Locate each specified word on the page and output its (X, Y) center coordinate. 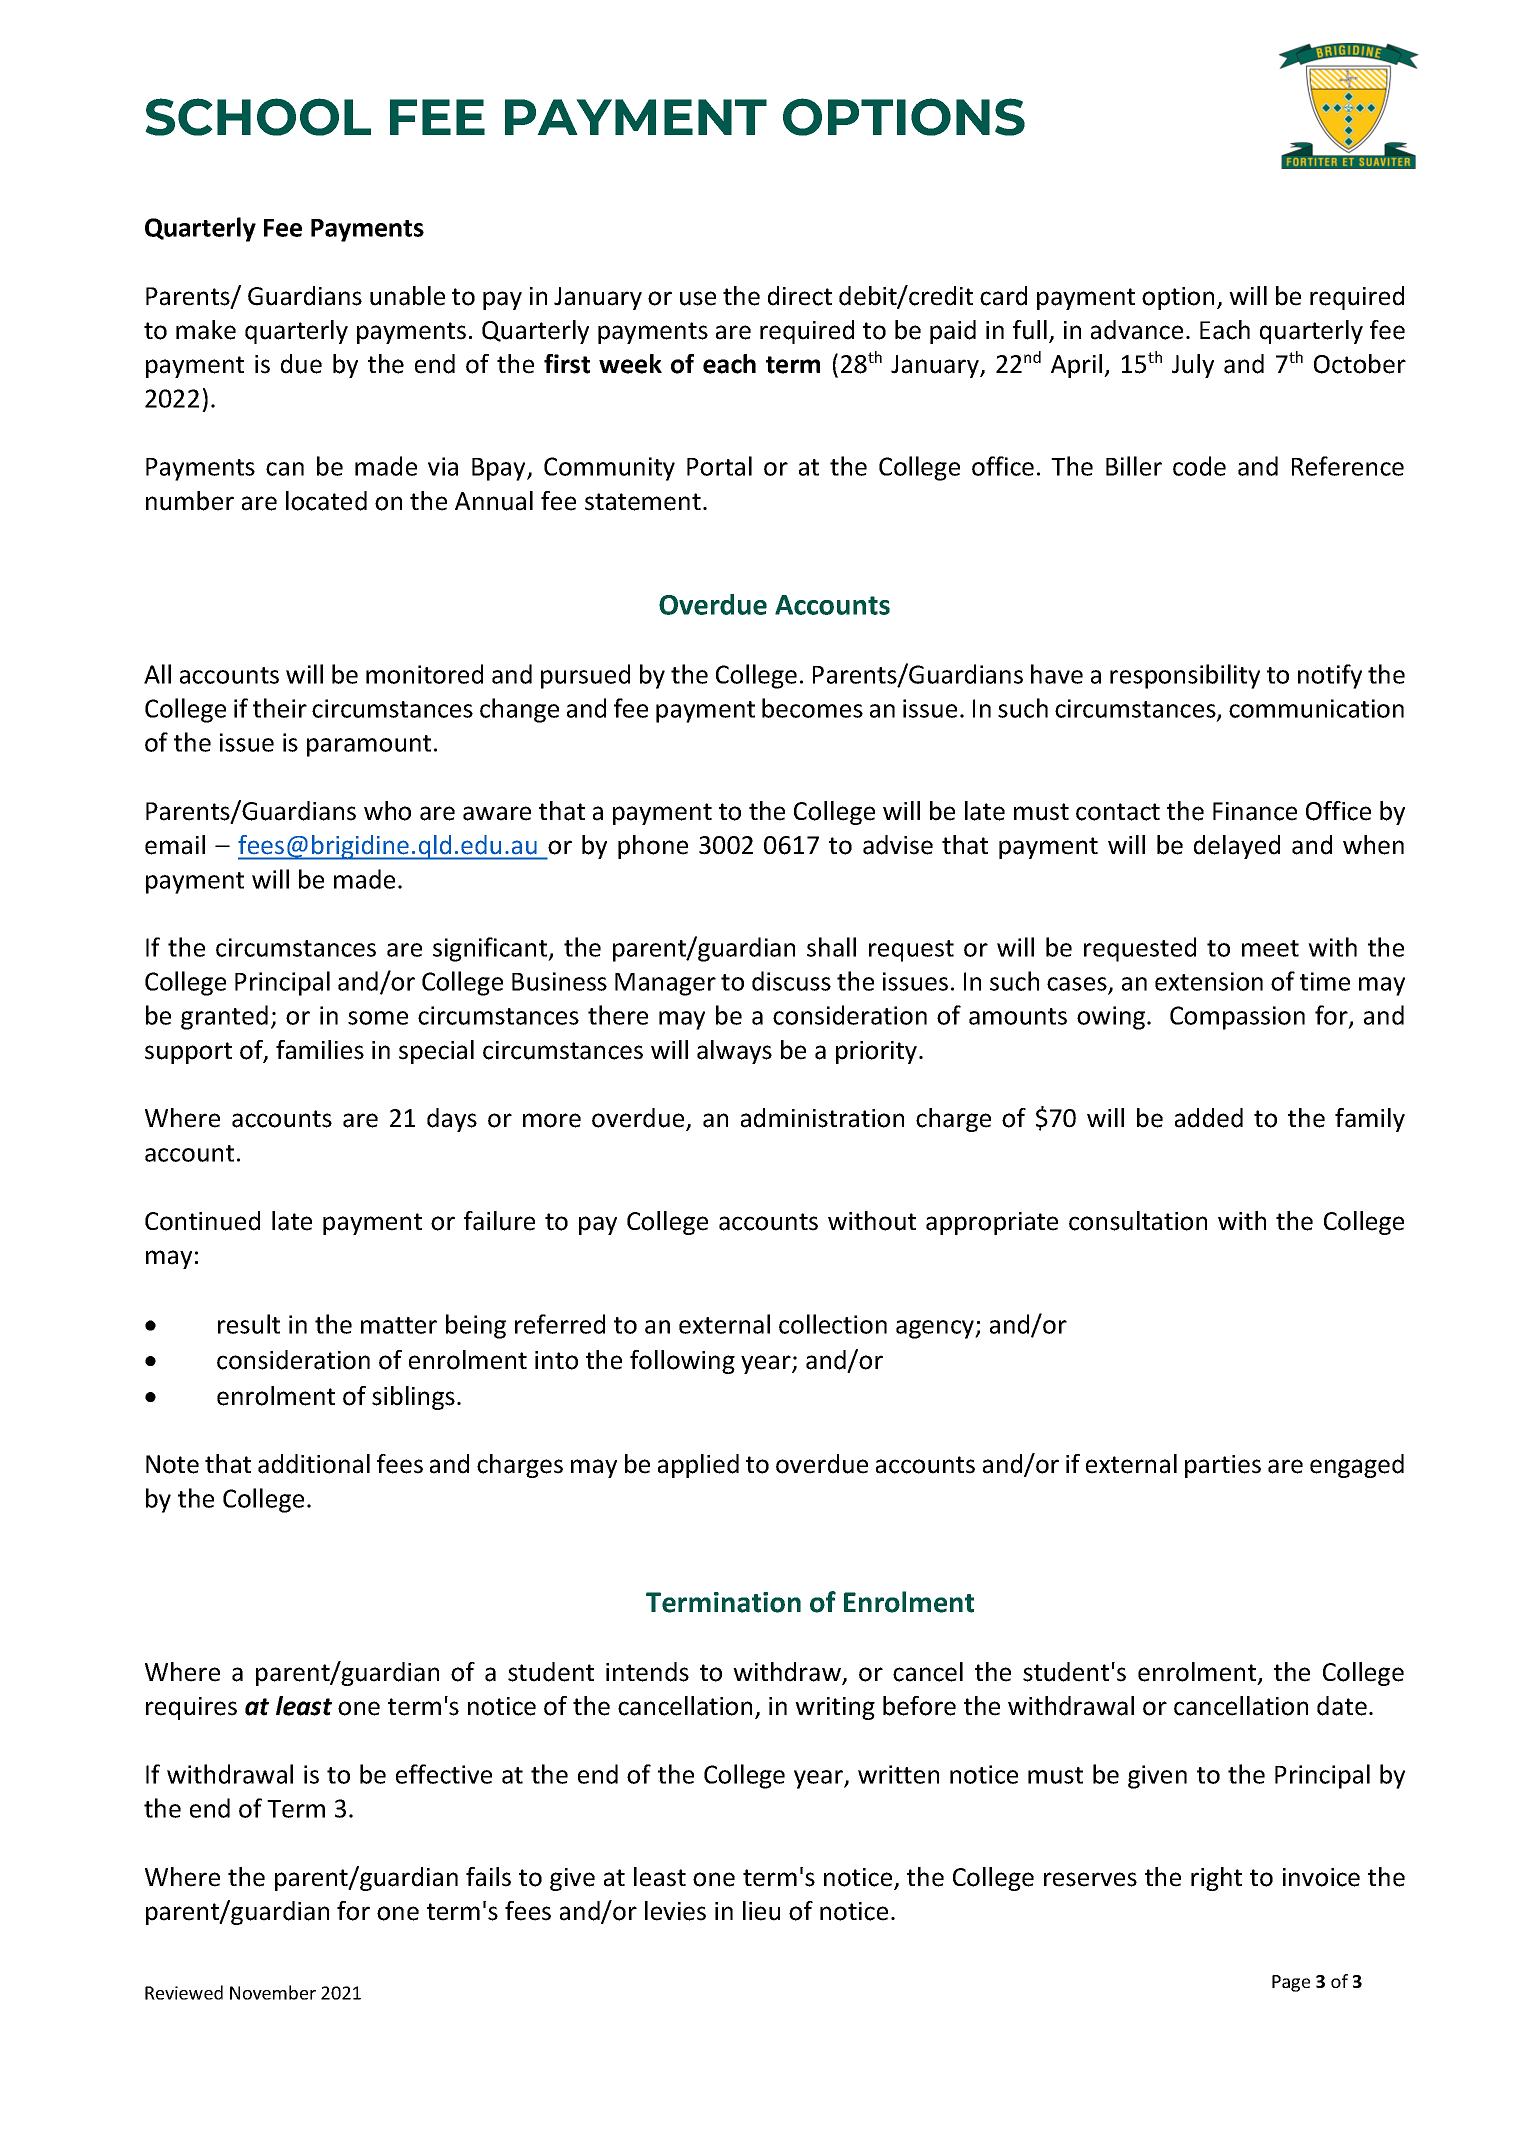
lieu (761, 1911)
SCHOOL (258, 117)
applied (698, 1466)
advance (1137, 330)
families (320, 1050)
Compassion (1237, 1018)
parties (1223, 1466)
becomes (812, 708)
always (734, 1052)
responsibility (1185, 676)
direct (800, 296)
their (280, 708)
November (273, 1992)
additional (314, 1464)
